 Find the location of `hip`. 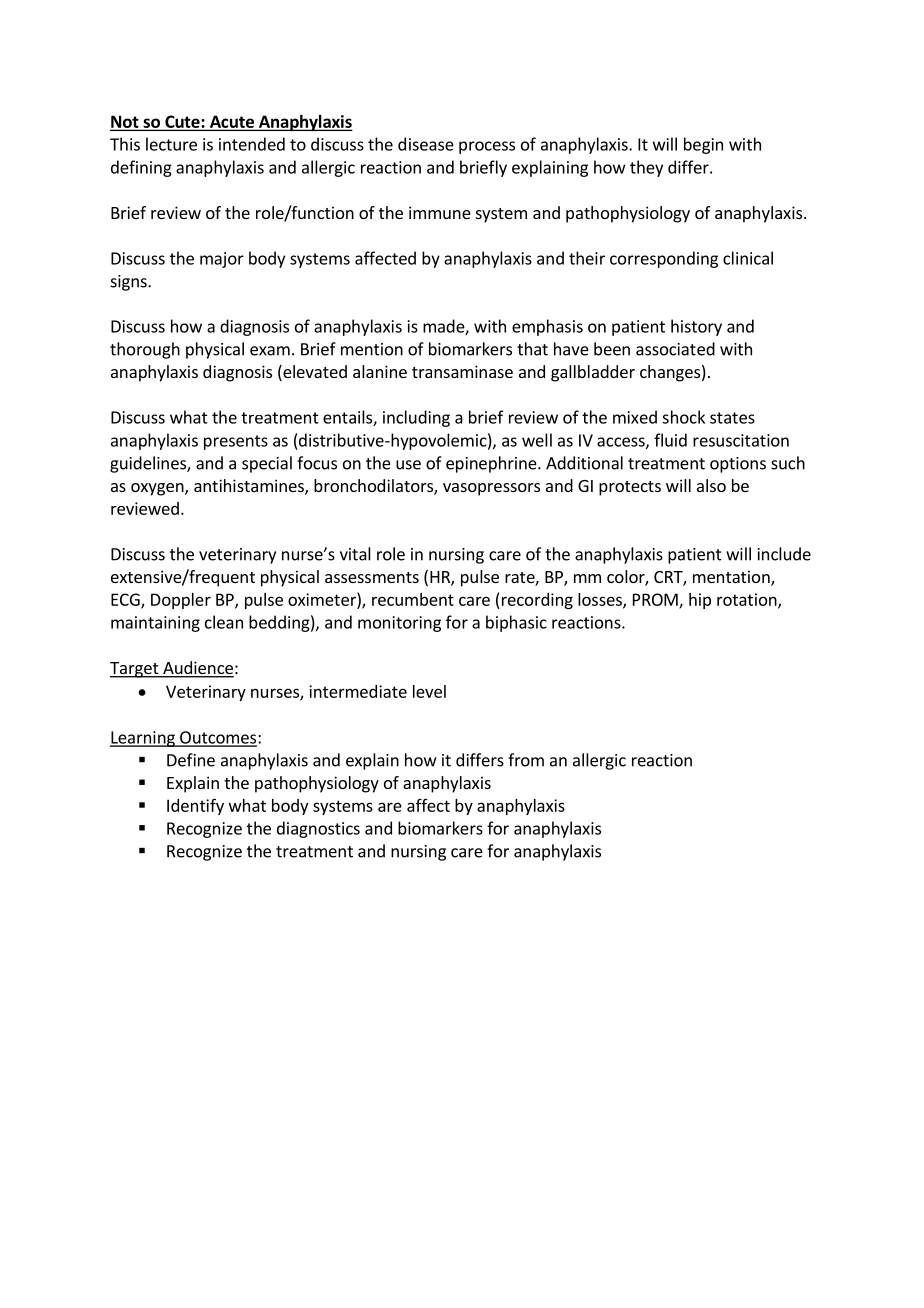

hip is located at coordinates (700, 601).
